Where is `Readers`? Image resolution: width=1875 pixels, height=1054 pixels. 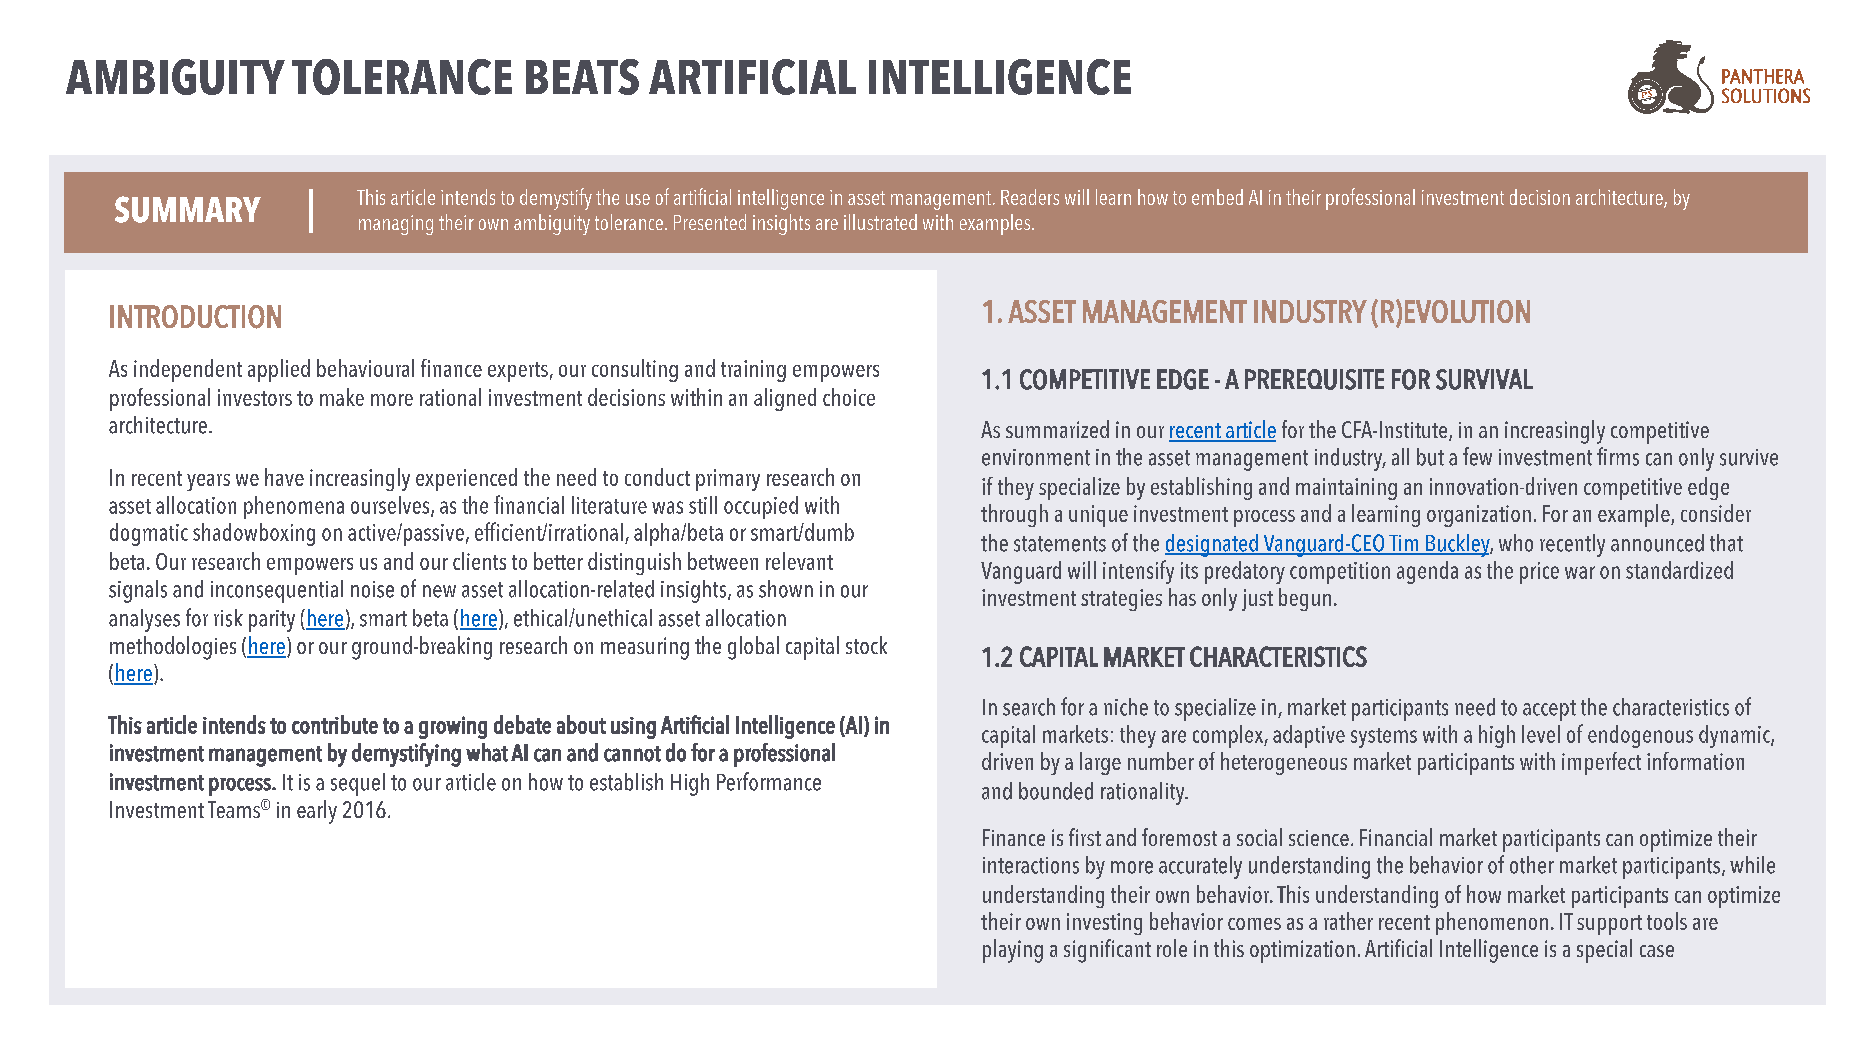
Readers is located at coordinates (1030, 197).
